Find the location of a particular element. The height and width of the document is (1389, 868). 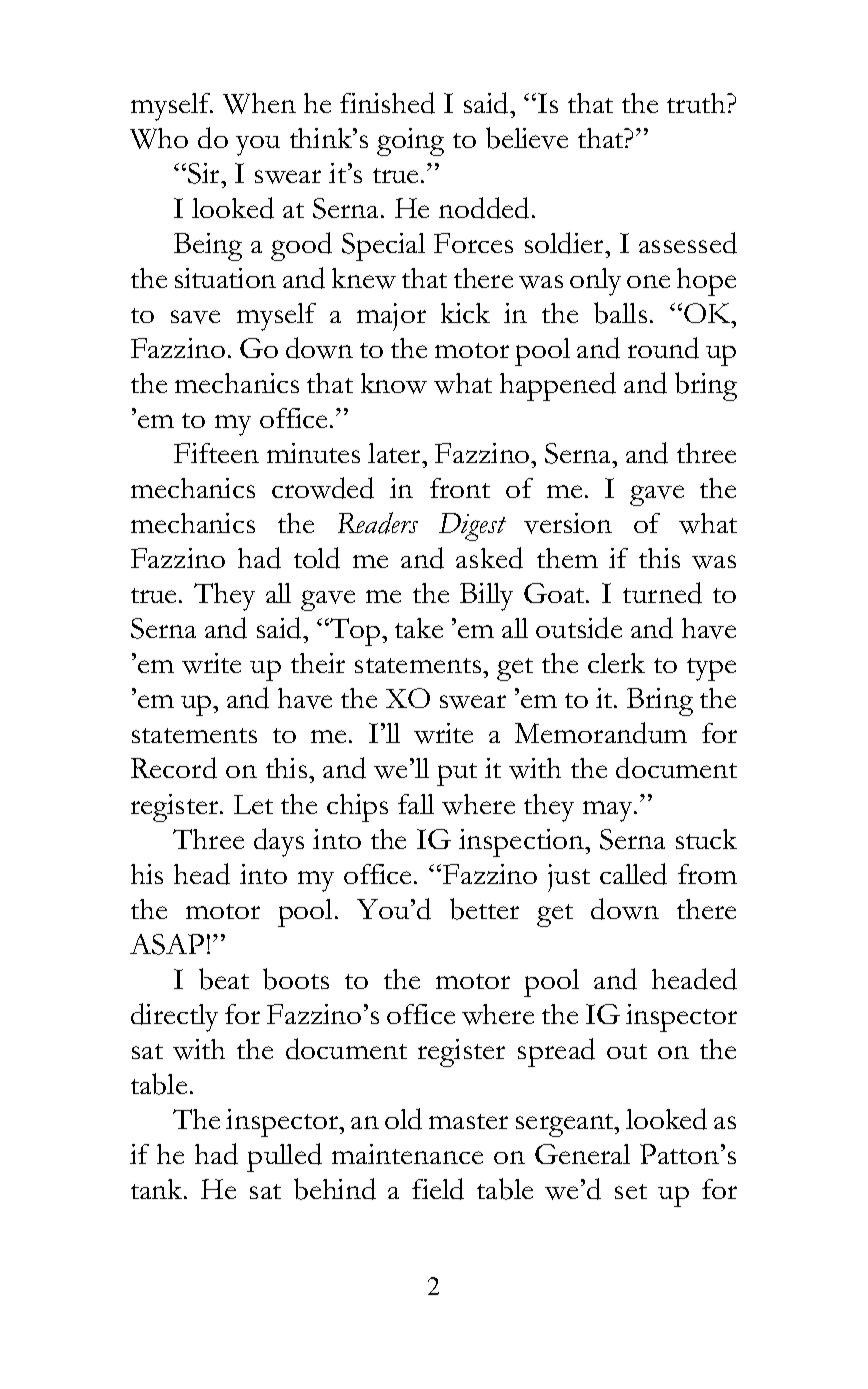

Let is located at coordinates (253, 804).
